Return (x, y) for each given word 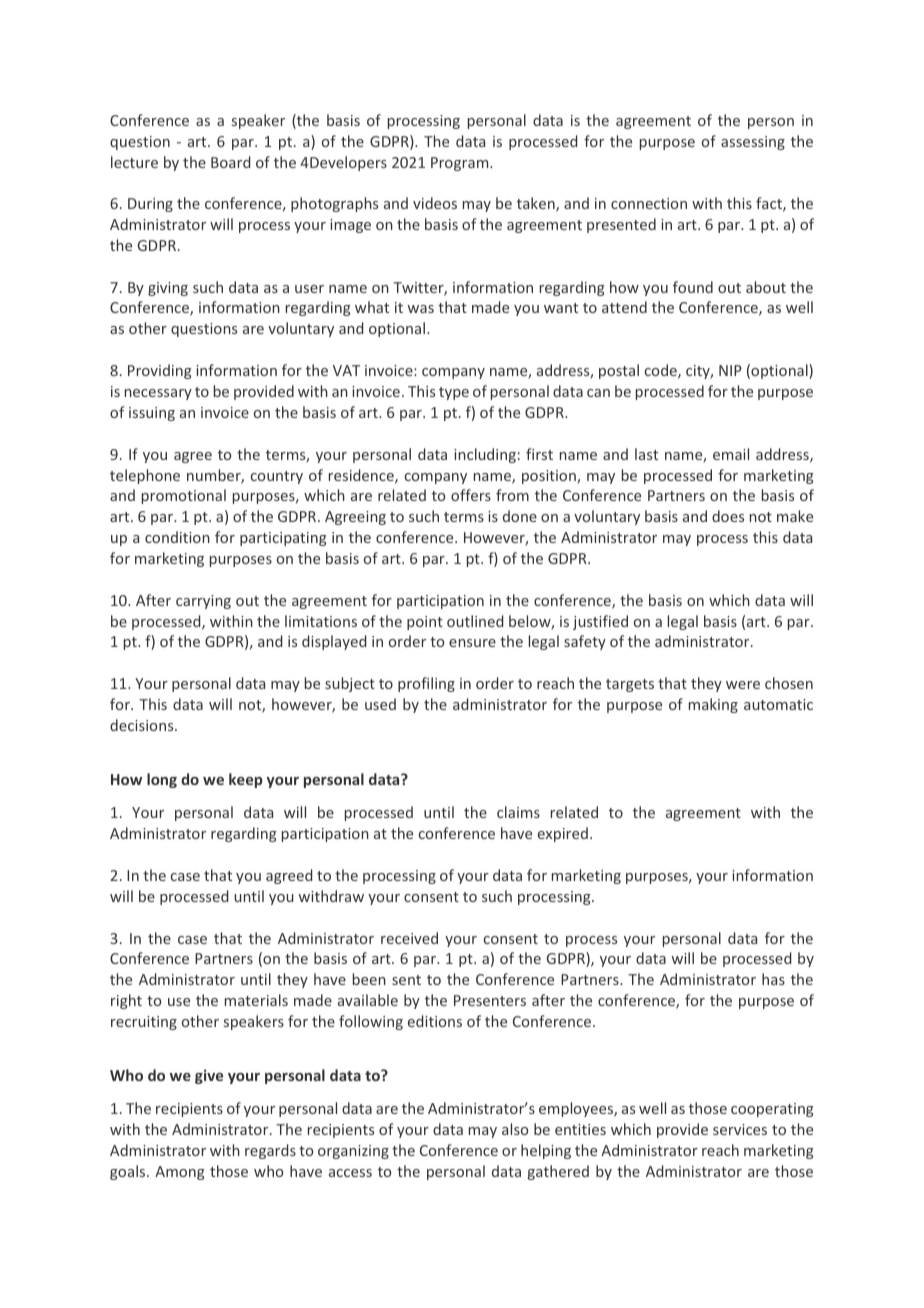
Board (230, 162)
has (773, 979)
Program (461, 164)
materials (256, 1000)
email (731, 454)
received (409, 938)
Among (180, 1173)
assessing (753, 143)
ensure (472, 643)
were (743, 685)
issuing (152, 414)
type (454, 393)
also (515, 1129)
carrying (203, 602)
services (740, 1129)
